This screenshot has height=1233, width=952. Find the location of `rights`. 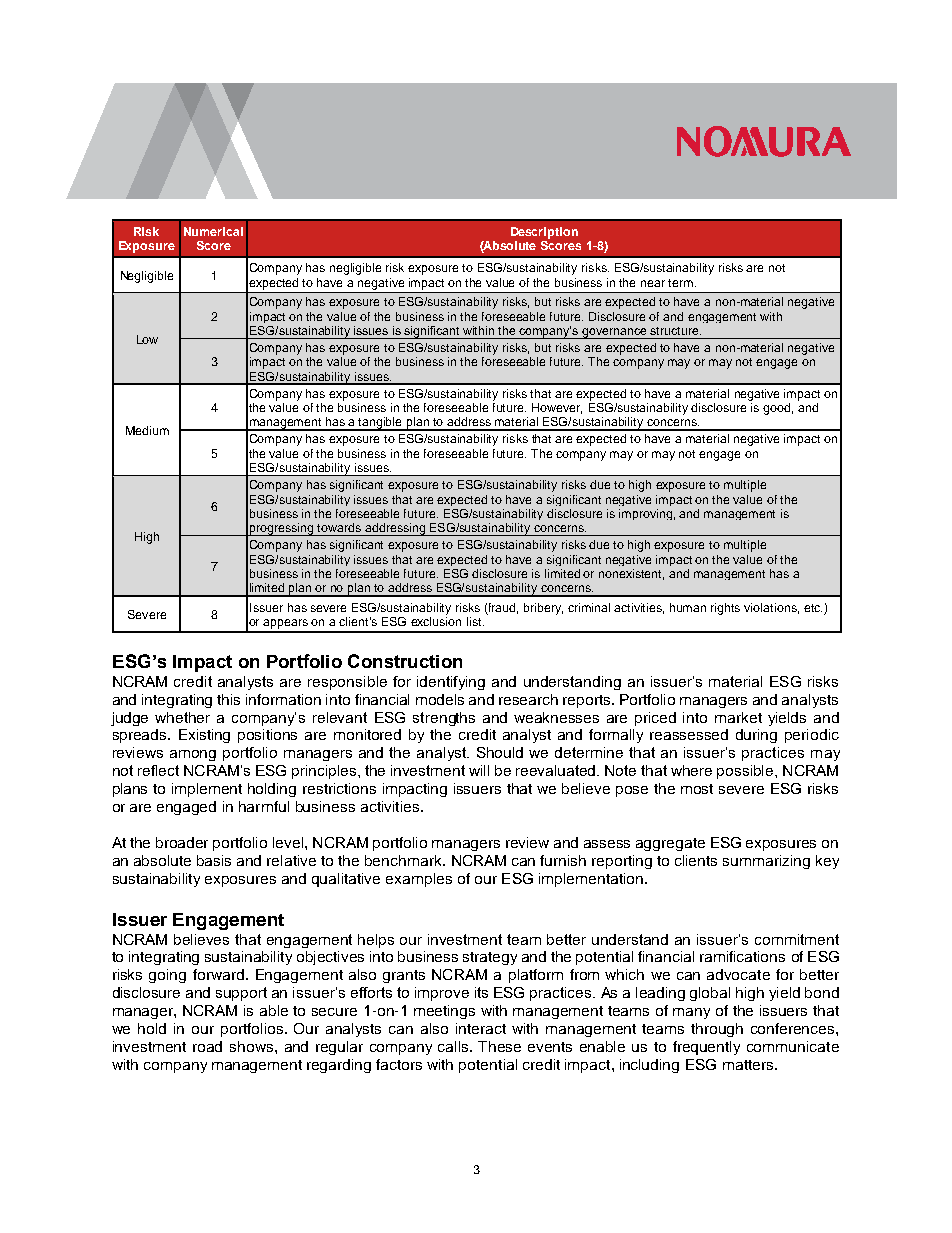

rights is located at coordinates (725, 609).
